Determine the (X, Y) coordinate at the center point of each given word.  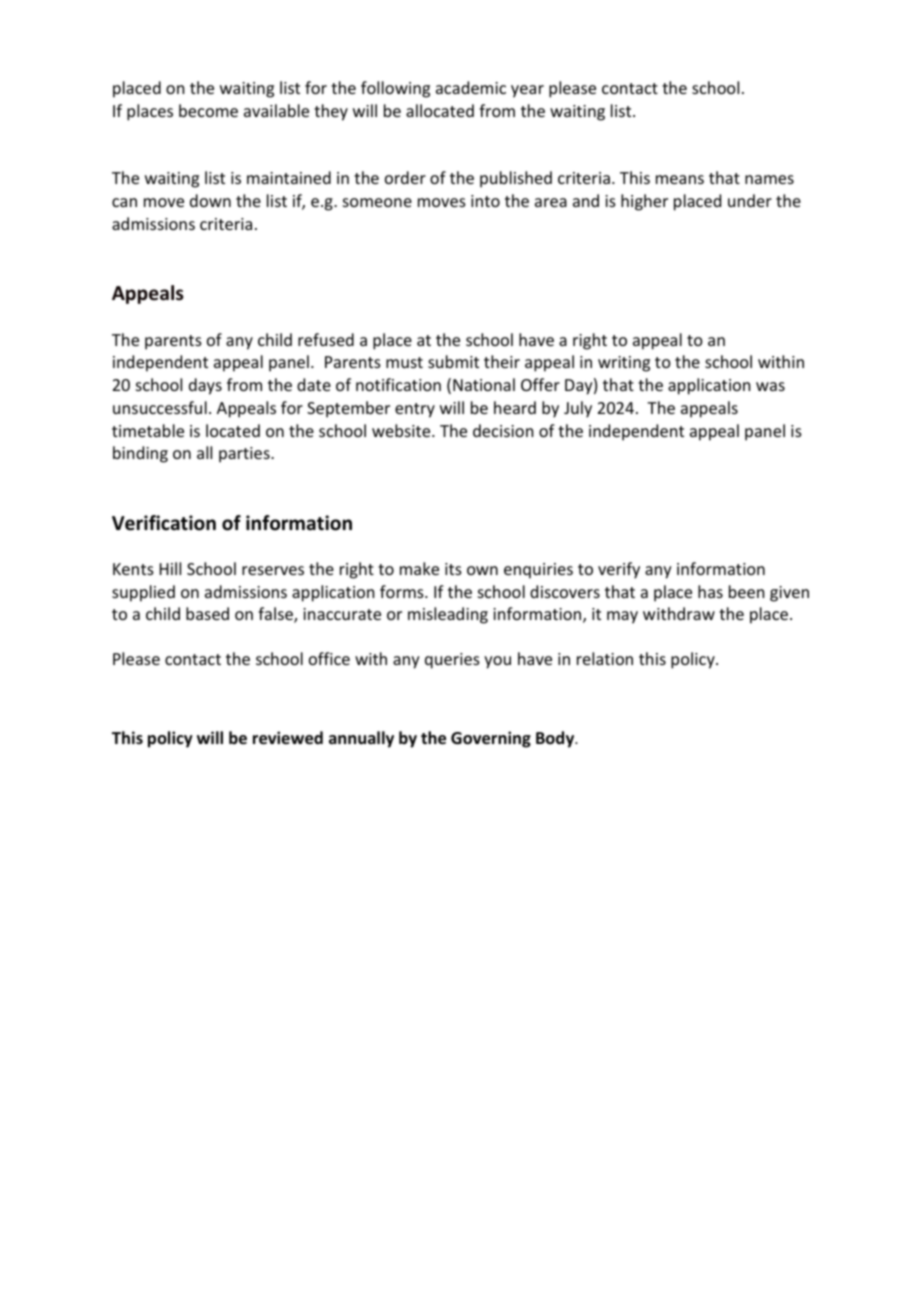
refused (326, 339)
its (453, 569)
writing (624, 364)
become (208, 110)
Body (556, 739)
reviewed (288, 738)
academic (471, 87)
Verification (164, 523)
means (680, 179)
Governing (491, 739)
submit (453, 361)
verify (619, 570)
